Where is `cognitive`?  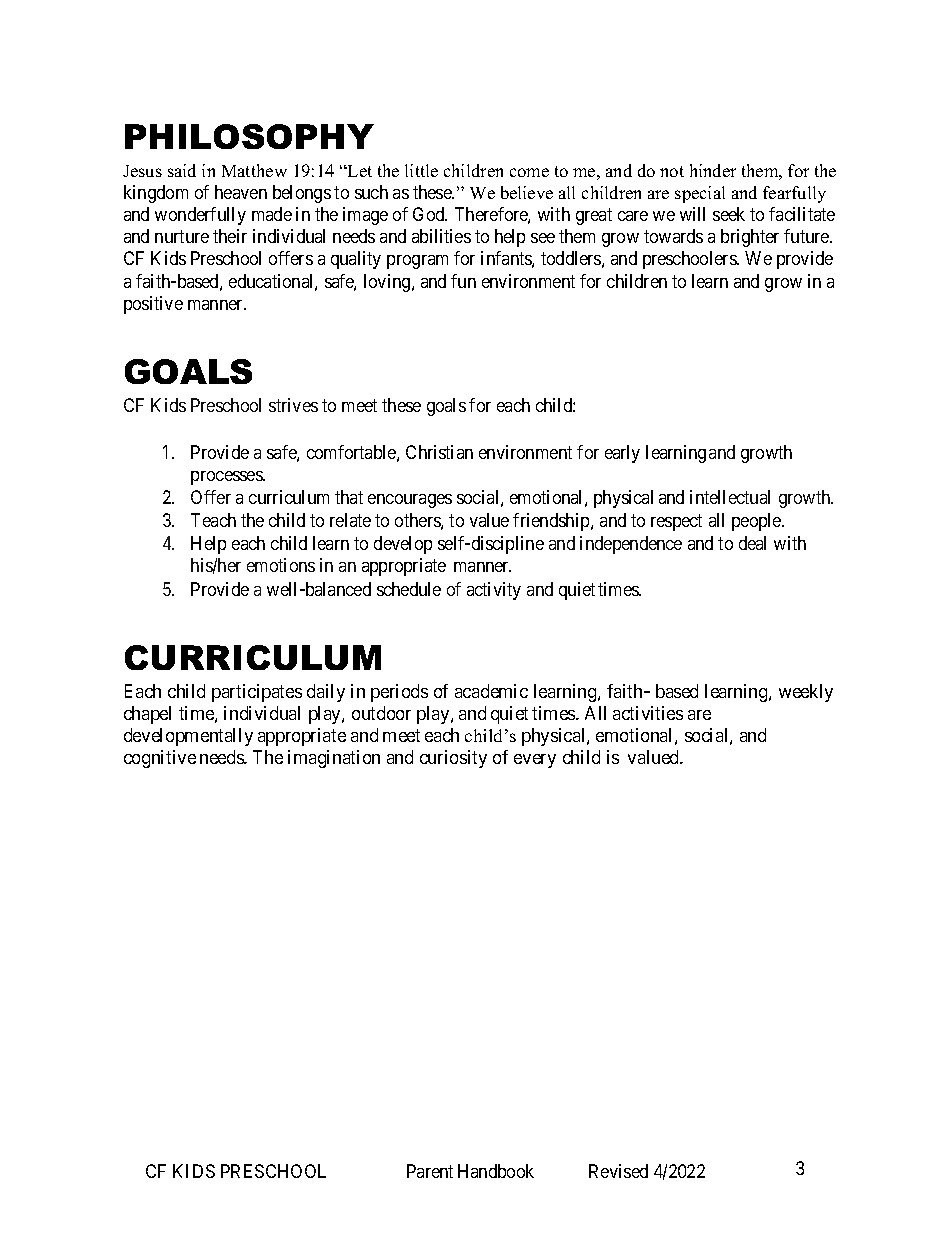
cognitive is located at coordinates (160, 759).
